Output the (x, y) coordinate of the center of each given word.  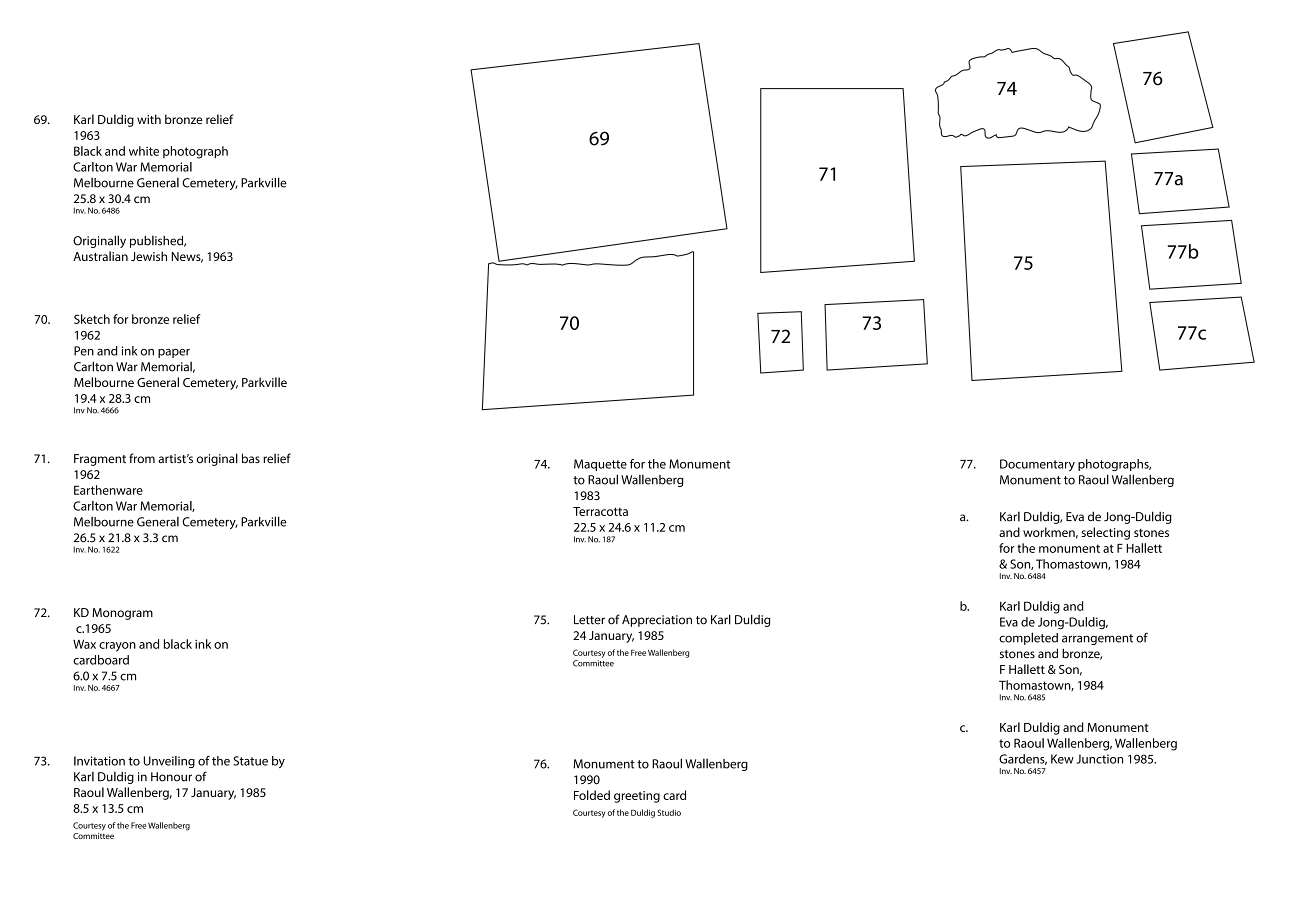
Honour (171, 777)
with (149, 119)
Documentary (1037, 465)
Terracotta (600, 511)
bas (251, 458)
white (144, 151)
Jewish (149, 256)
